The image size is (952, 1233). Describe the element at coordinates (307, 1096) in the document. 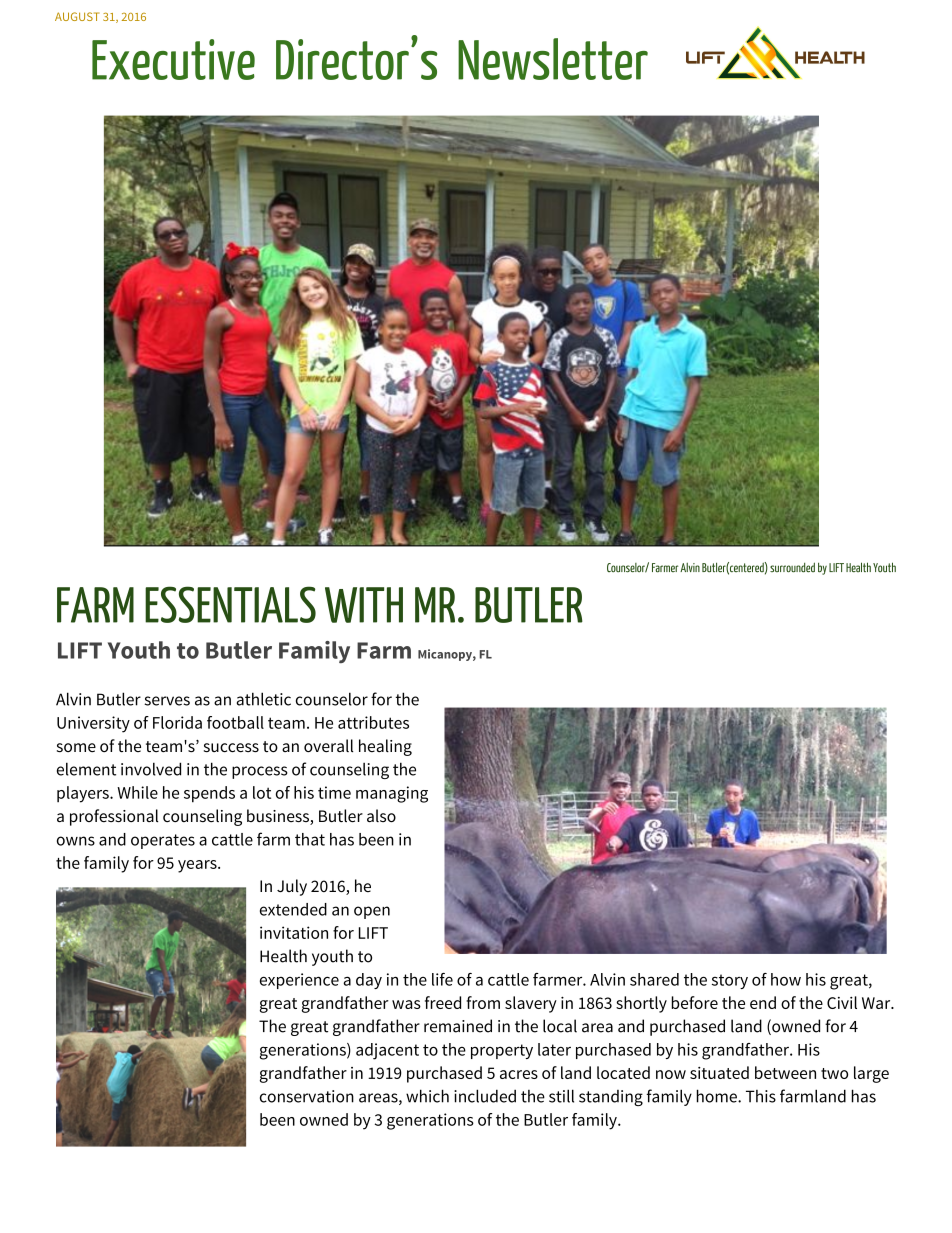

I see `conservation` at that location.
